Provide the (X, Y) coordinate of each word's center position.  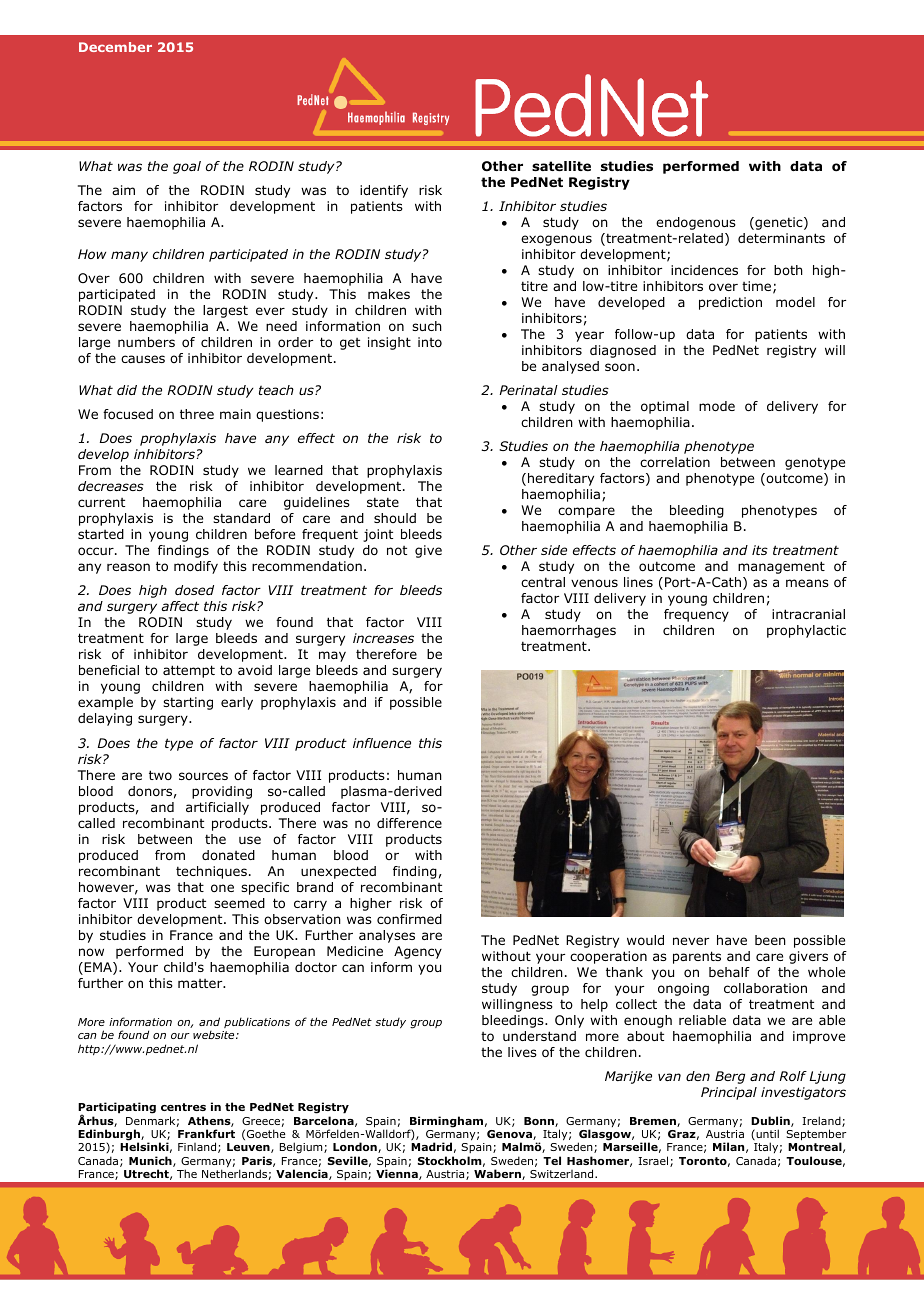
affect (180, 606)
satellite (561, 166)
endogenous (696, 223)
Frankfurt (206, 1133)
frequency (696, 615)
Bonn (540, 1122)
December (115, 47)
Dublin (771, 1121)
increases (383, 638)
